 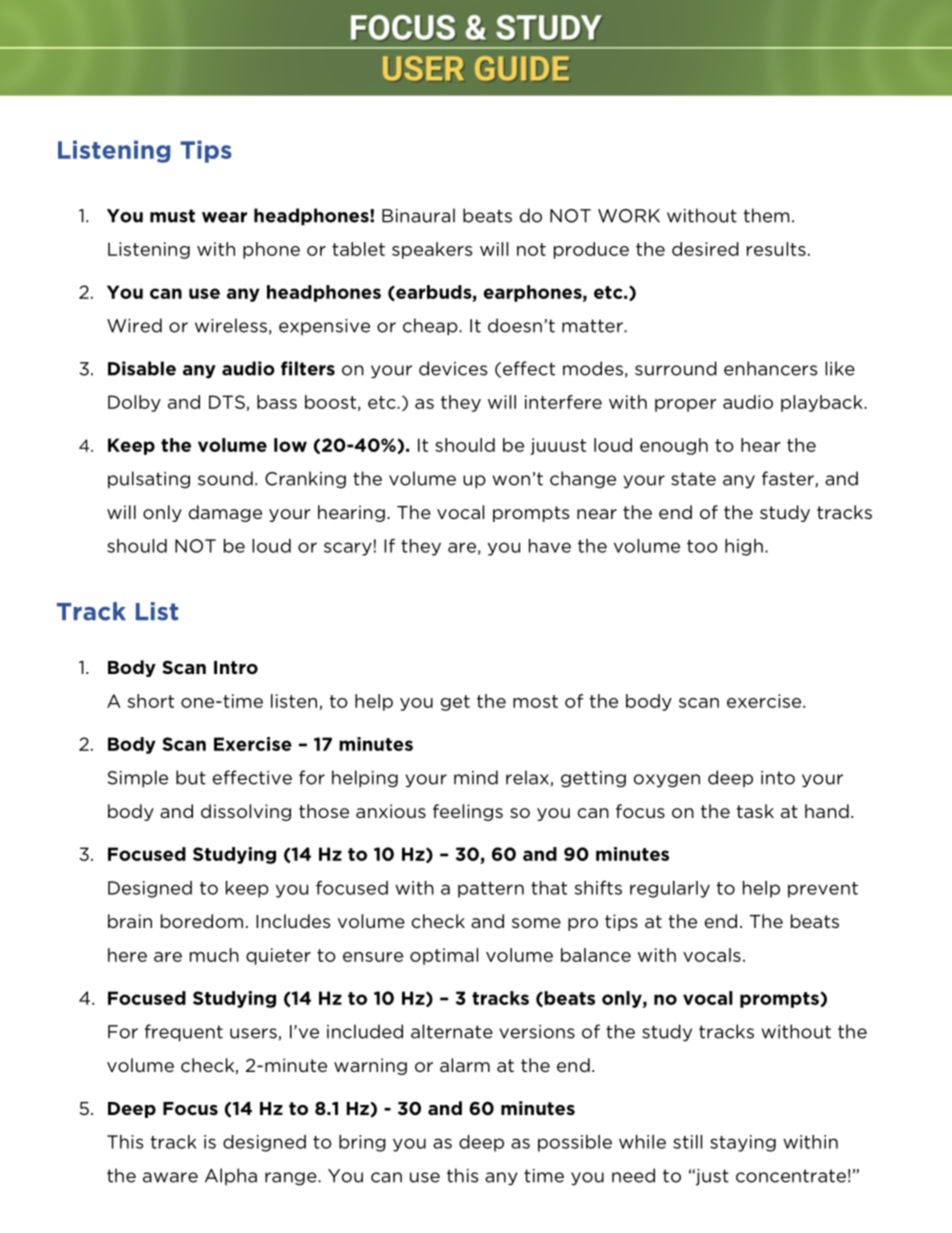 What do you see at coordinates (224, 217) in the screenshot?
I see `wear` at bounding box center [224, 217].
